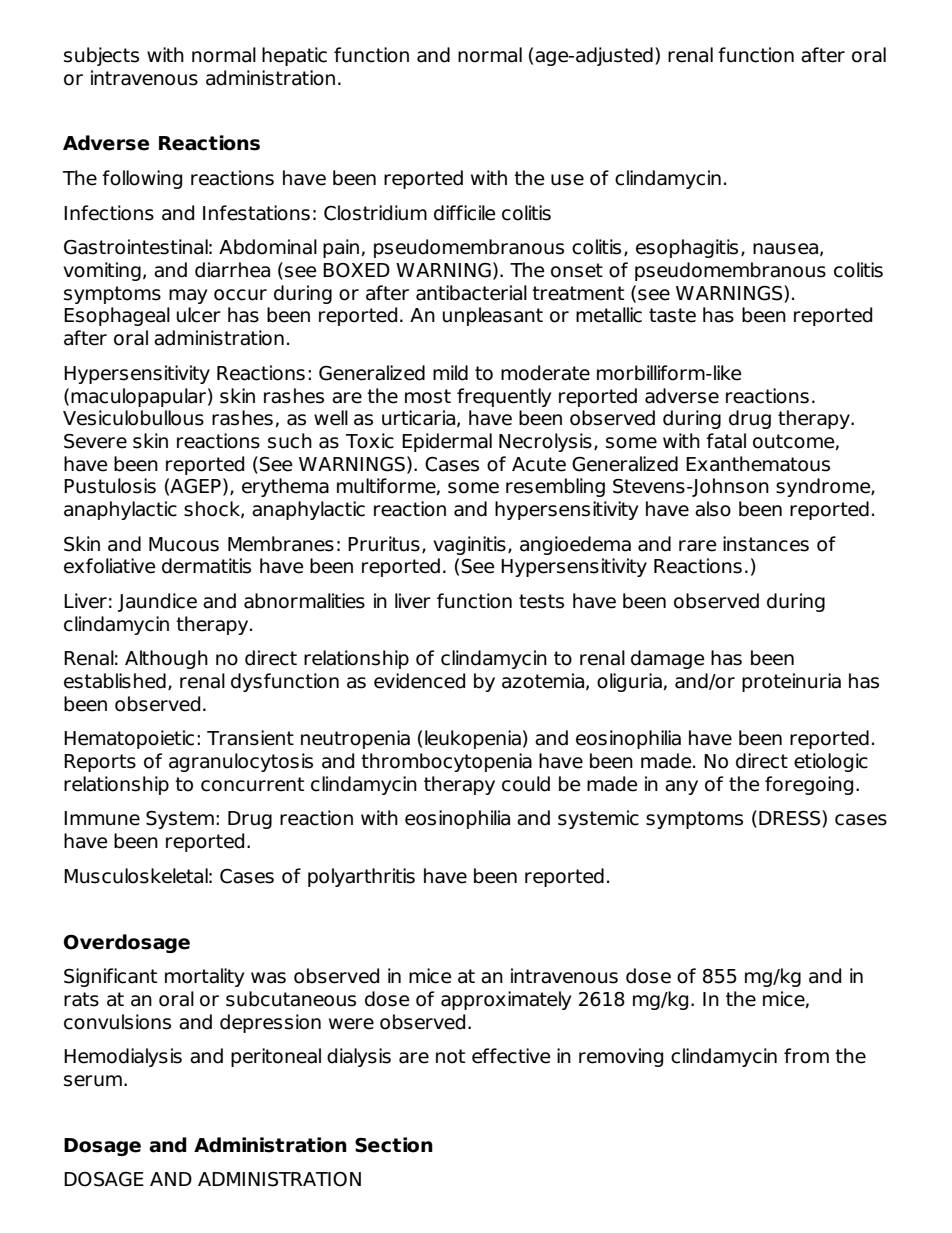 This document has width=952, height=1233. Describe the element at coordinates (101, 56) in the document. I see `subjects` at that location.
